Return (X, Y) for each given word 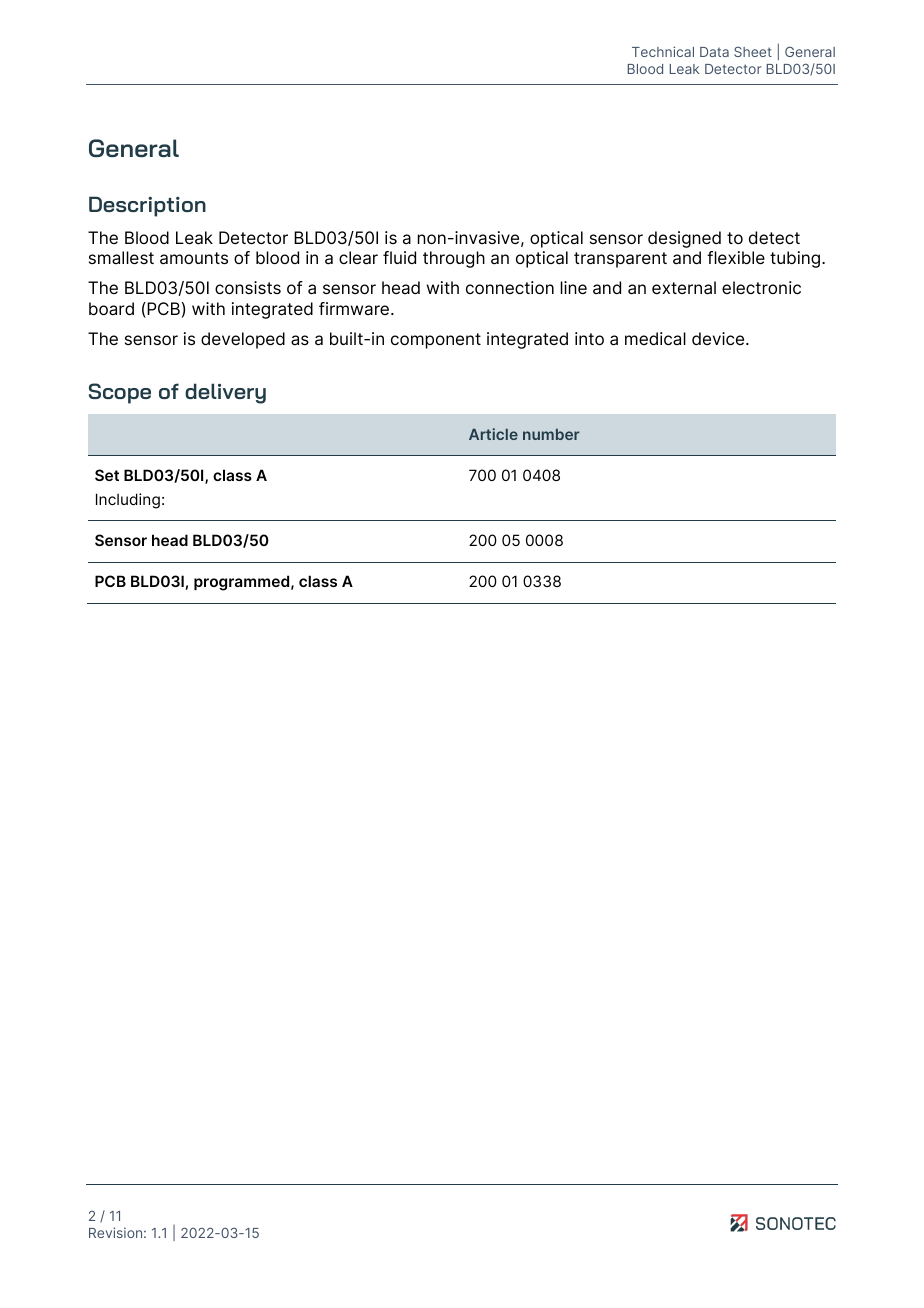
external (684, 288)
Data (714, 52)
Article (493, 434)
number (551, 434)
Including (128, 501)
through (454, 259)
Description (147, 206)
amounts (194, 258)
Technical (663, 51)
